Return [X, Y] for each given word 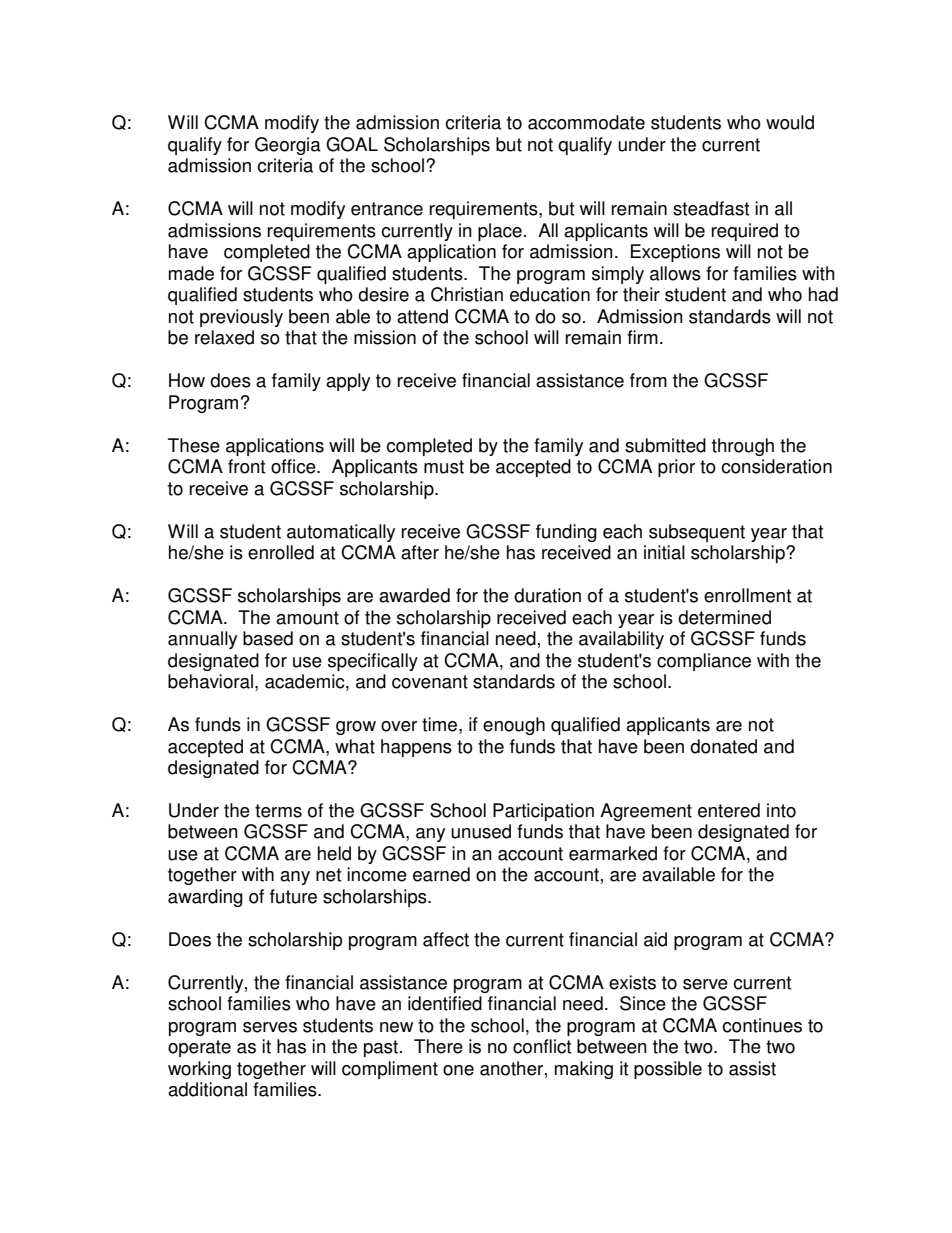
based [268, 638]
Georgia [288, 146]
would [790, 122]
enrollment [747, 595]
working [199, 1070]
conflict [542, 1046]
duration [547, 595]
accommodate [586, 122]
